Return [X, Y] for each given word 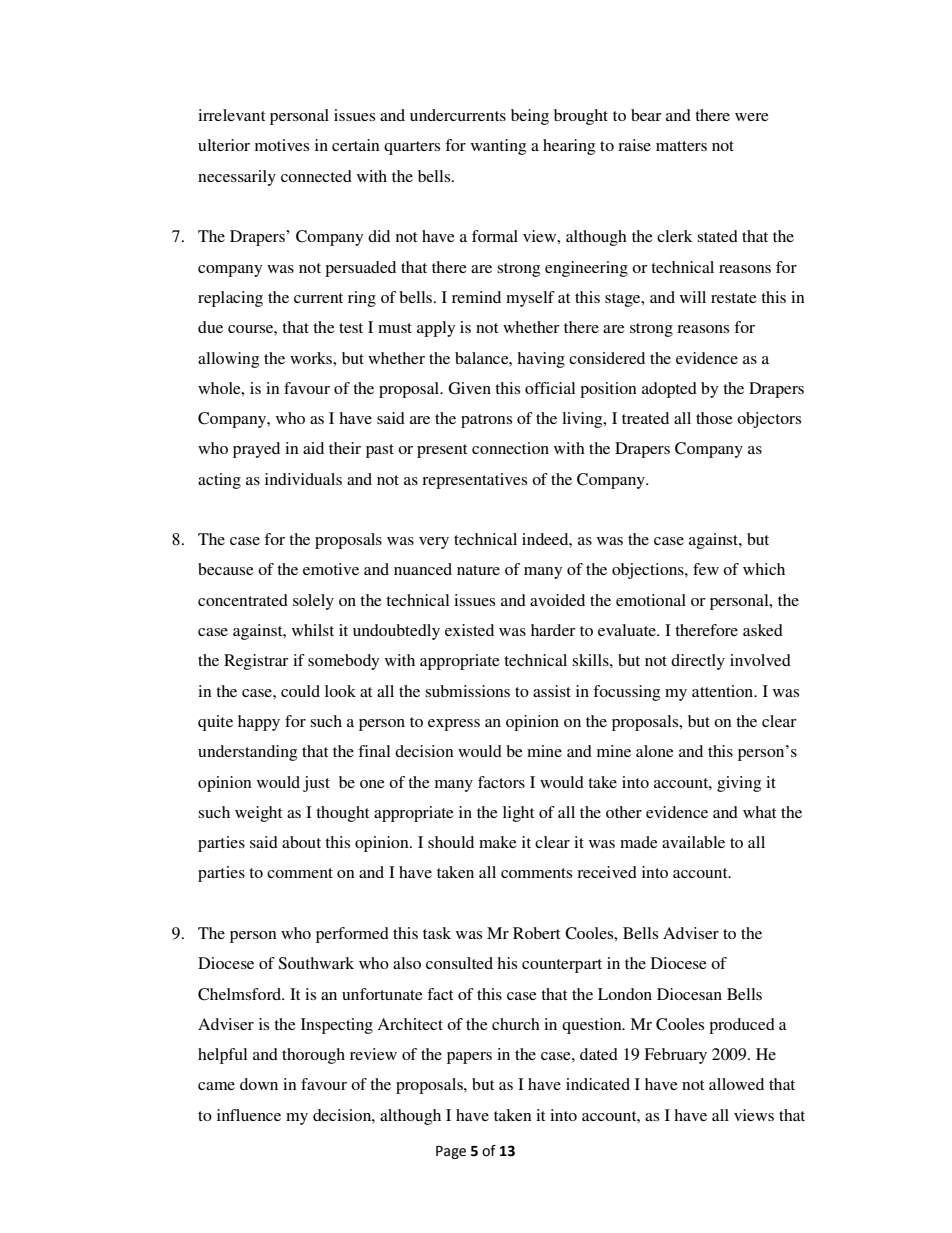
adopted [669, 390]
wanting [498, 147]
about [301, 842]
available [693, 842]
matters [681, 146]
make [498, 842]
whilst [313, 630]
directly [698, 662]
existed [469, 630]
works [312, 358]
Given [469, 388]
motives [282, 145]
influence [249, 1115]
